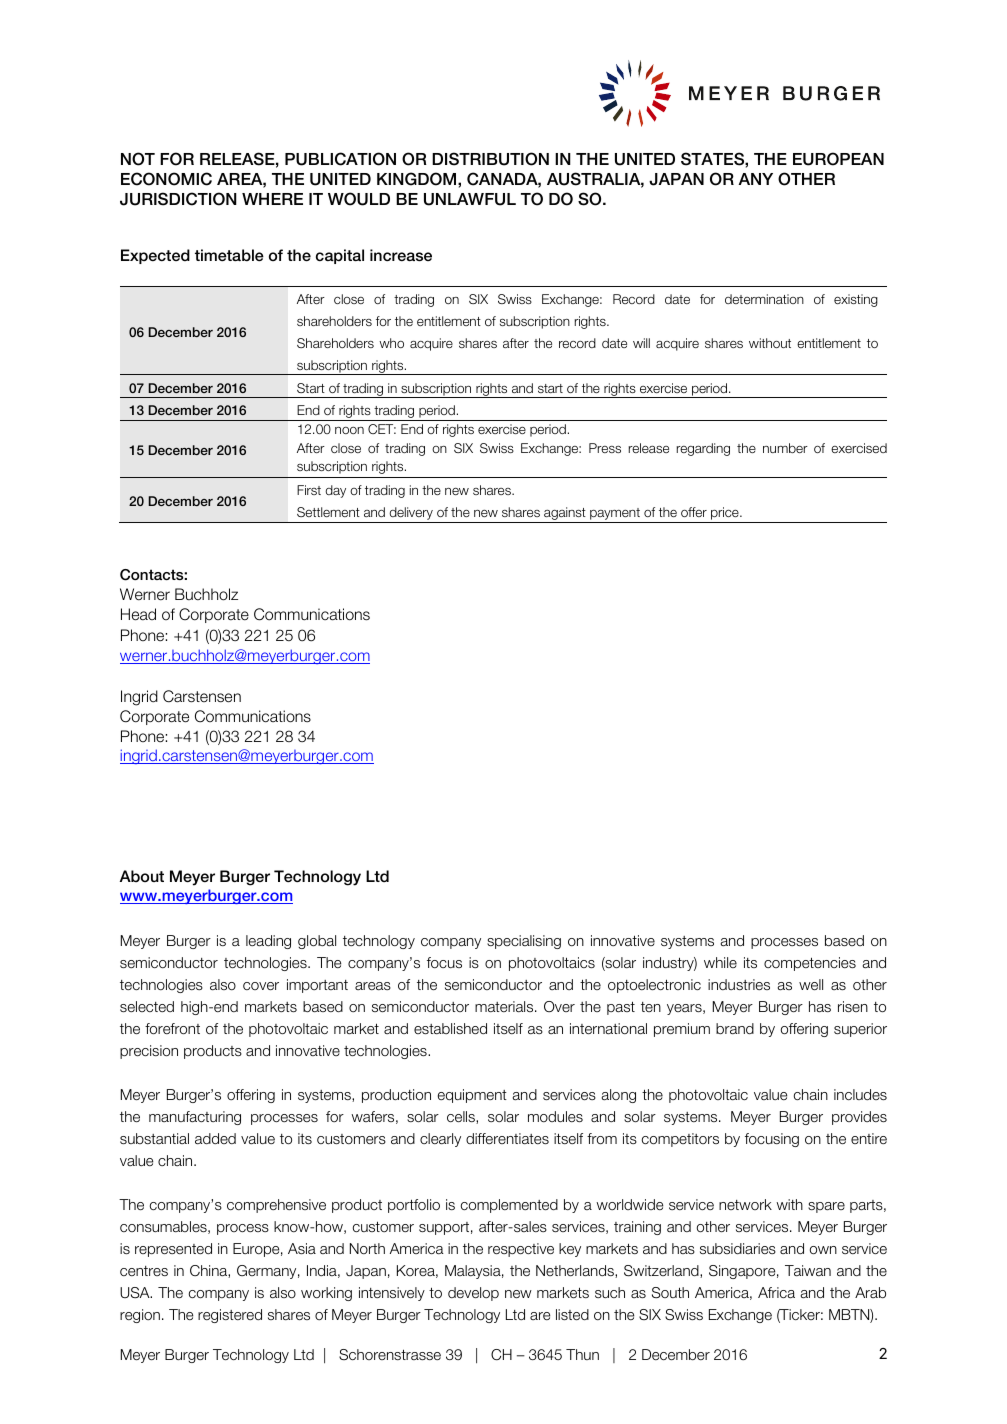  Describe the element at coordinates (524, 942) in the page. I see `specialising` at that location.
